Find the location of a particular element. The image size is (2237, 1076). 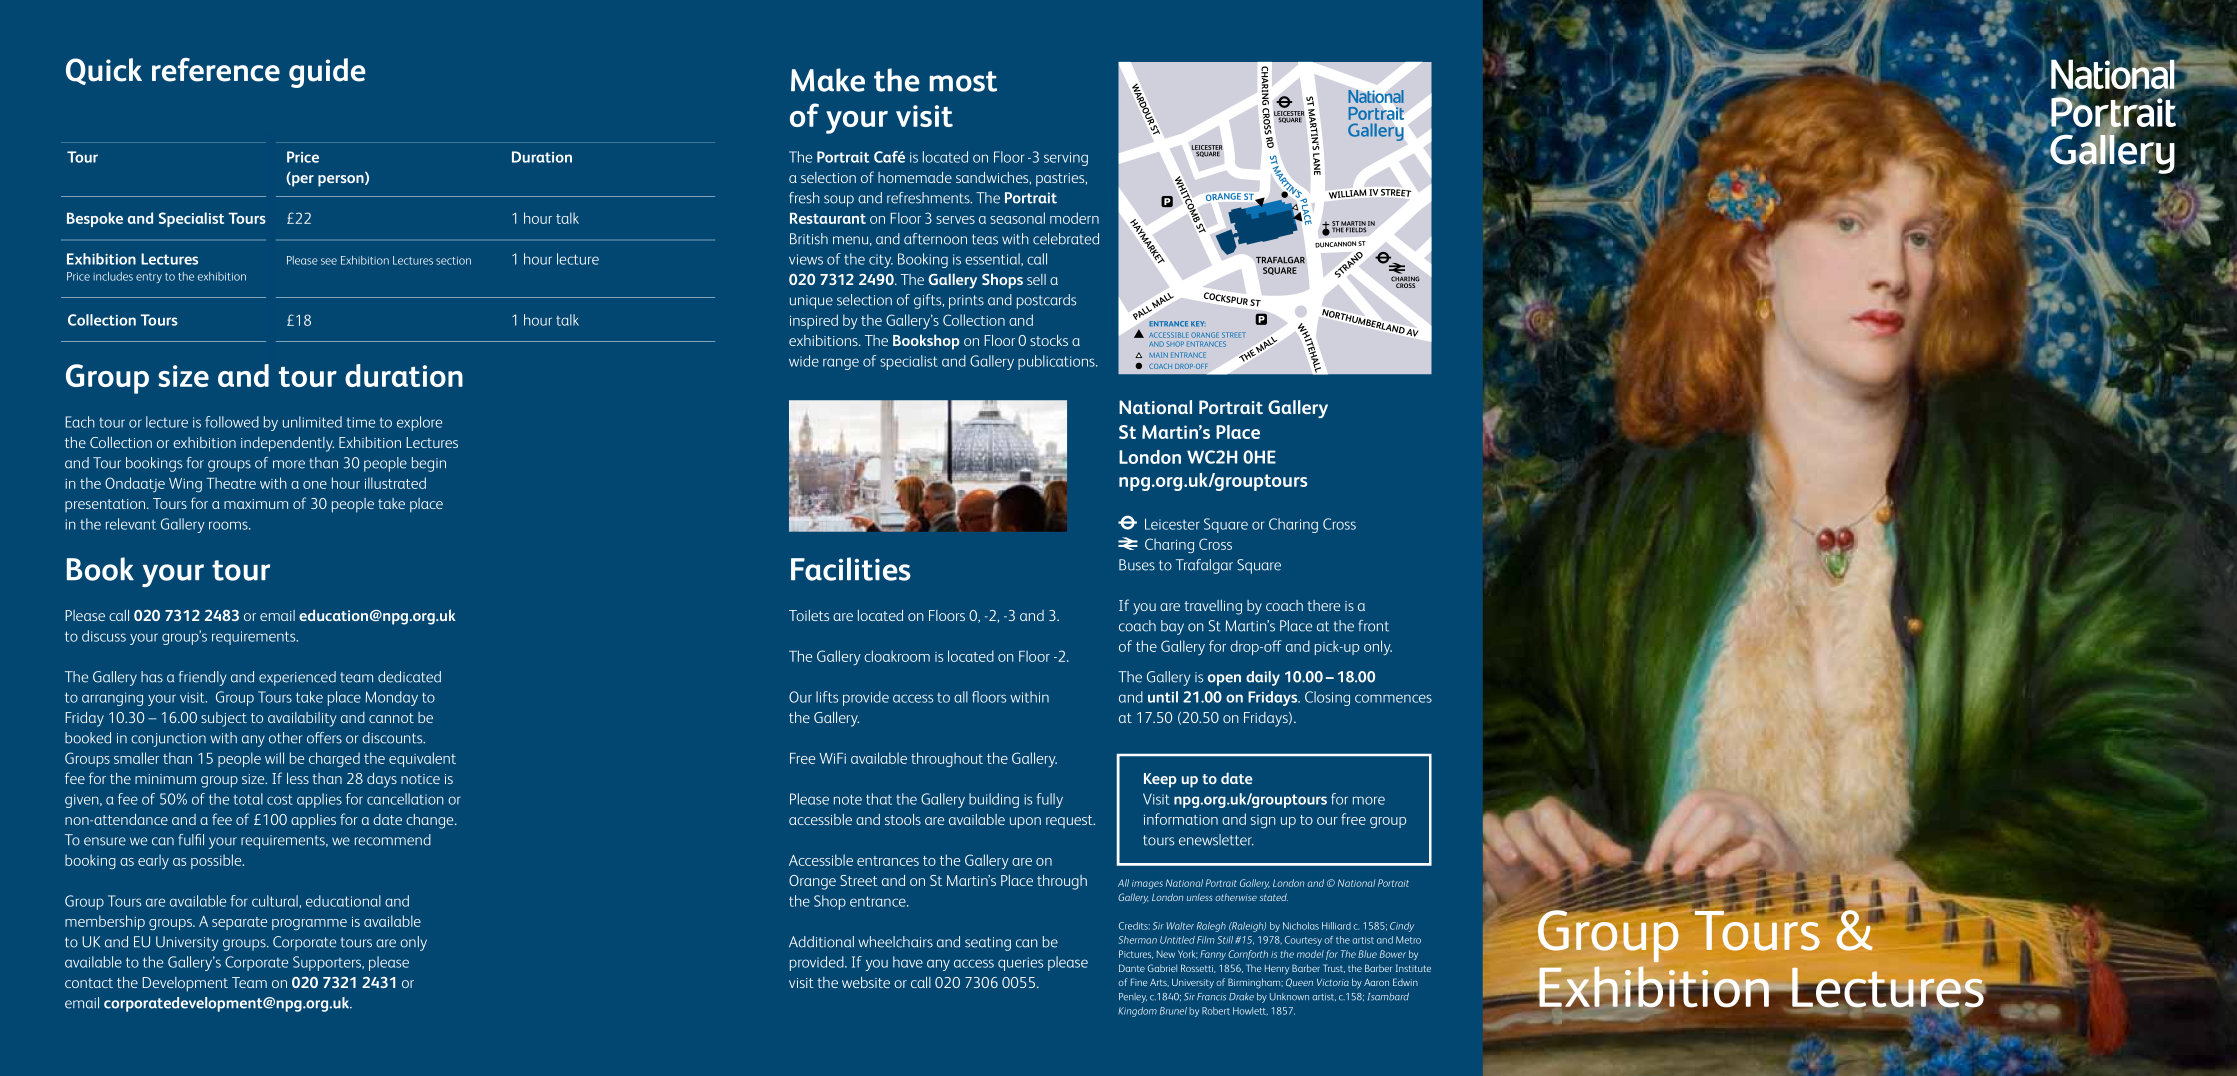

wide is located at coordinates (804, 361).
